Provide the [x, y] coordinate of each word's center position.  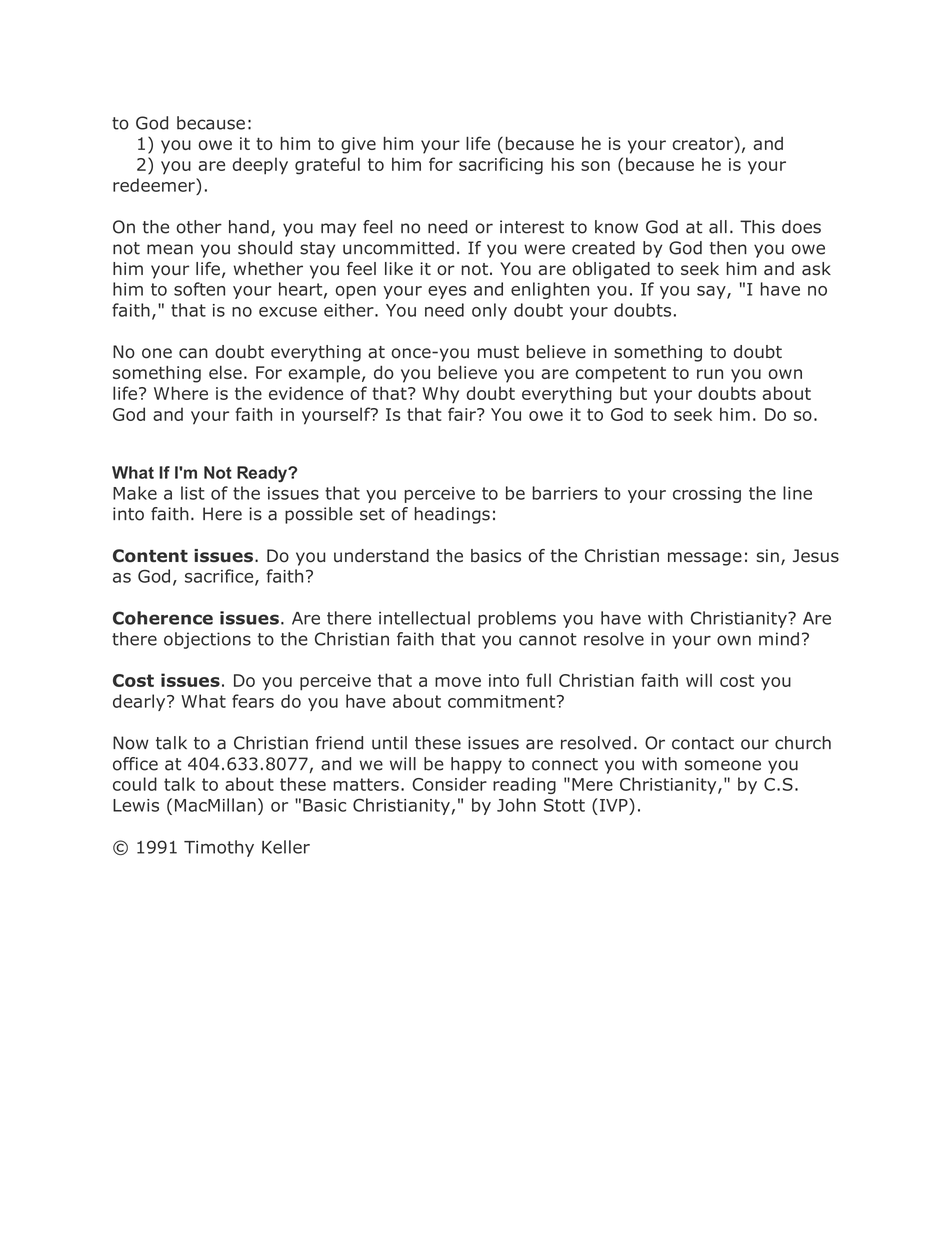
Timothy [219, 848]
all [718, 227]
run [710, 374]
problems [517, 619]
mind [779, 639]
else [225, 372]
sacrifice [220, 577]
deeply [260, 166]
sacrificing [501, 166]
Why [440, 394]
